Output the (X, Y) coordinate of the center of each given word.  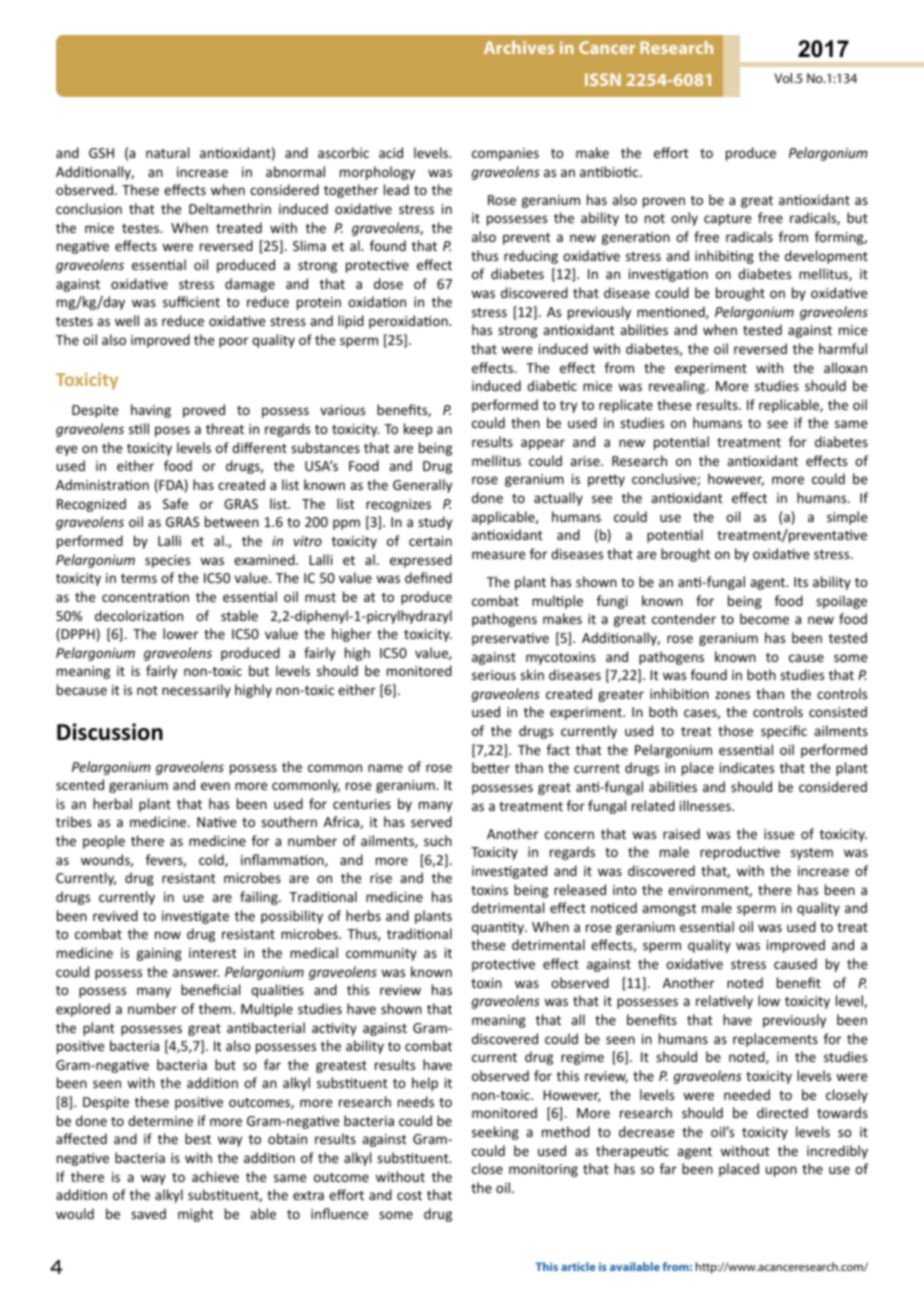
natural (167, 152)
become (764, 618)
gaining (159, 954)
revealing (678, 387)
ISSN (603, 79)
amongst (669, 910)
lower (180, 633)
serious (494, 675)
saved (148, 1213)
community (381, 954)
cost (409, 1195)
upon (781, 1171)
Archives (519, 47)
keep (418, 430)
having (151, 411)
